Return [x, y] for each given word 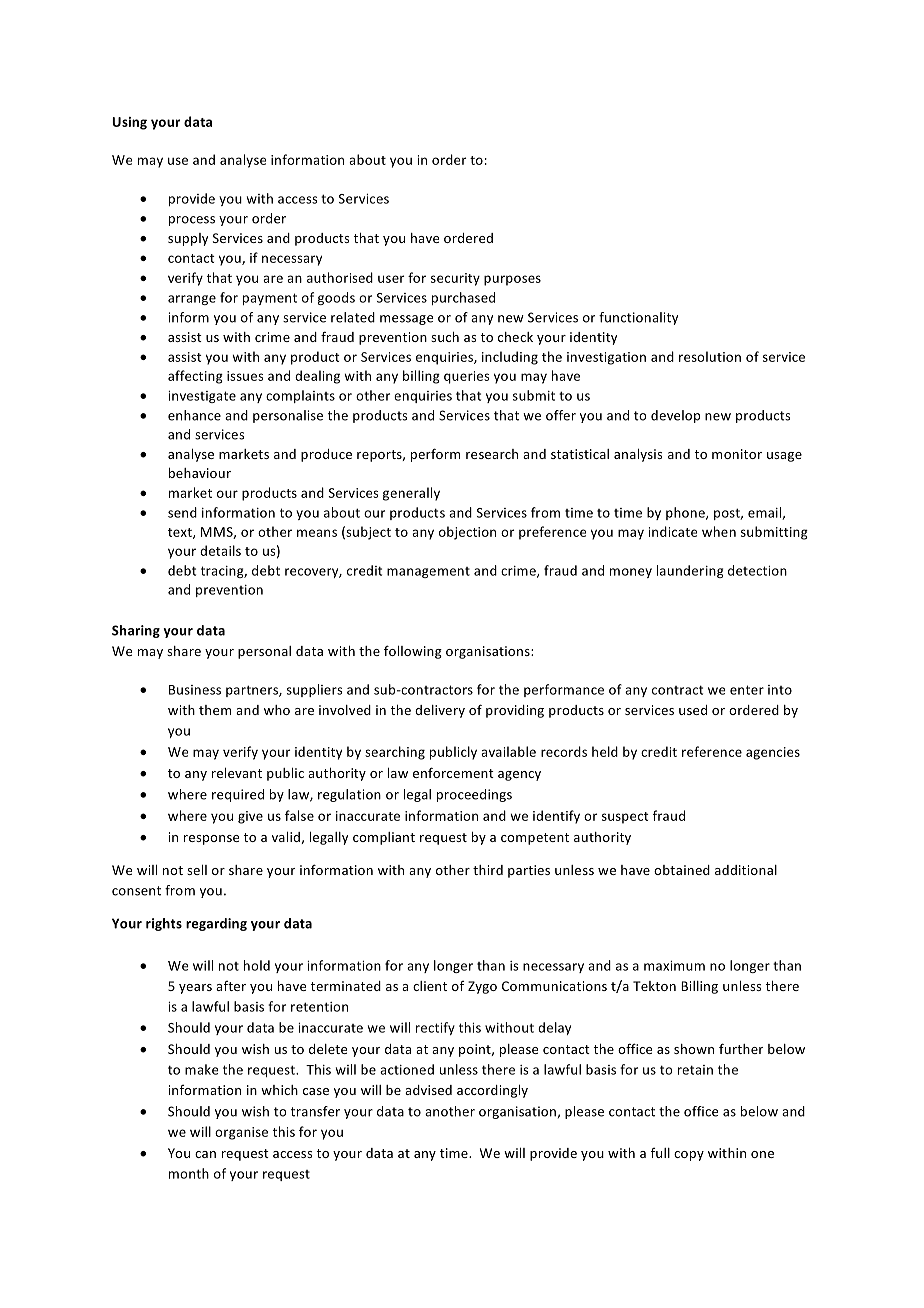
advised [428, 1090]
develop [675, 416]
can [205, 1154]
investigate [202, 397]
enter [747, 690]
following [413, 652]
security [455, 279]
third [488, 870]
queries [467, 377]
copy [689, 1156]
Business [195, 690]
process [192, 221]
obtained [682, 870]
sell [197, 870]
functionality [638, 318]
